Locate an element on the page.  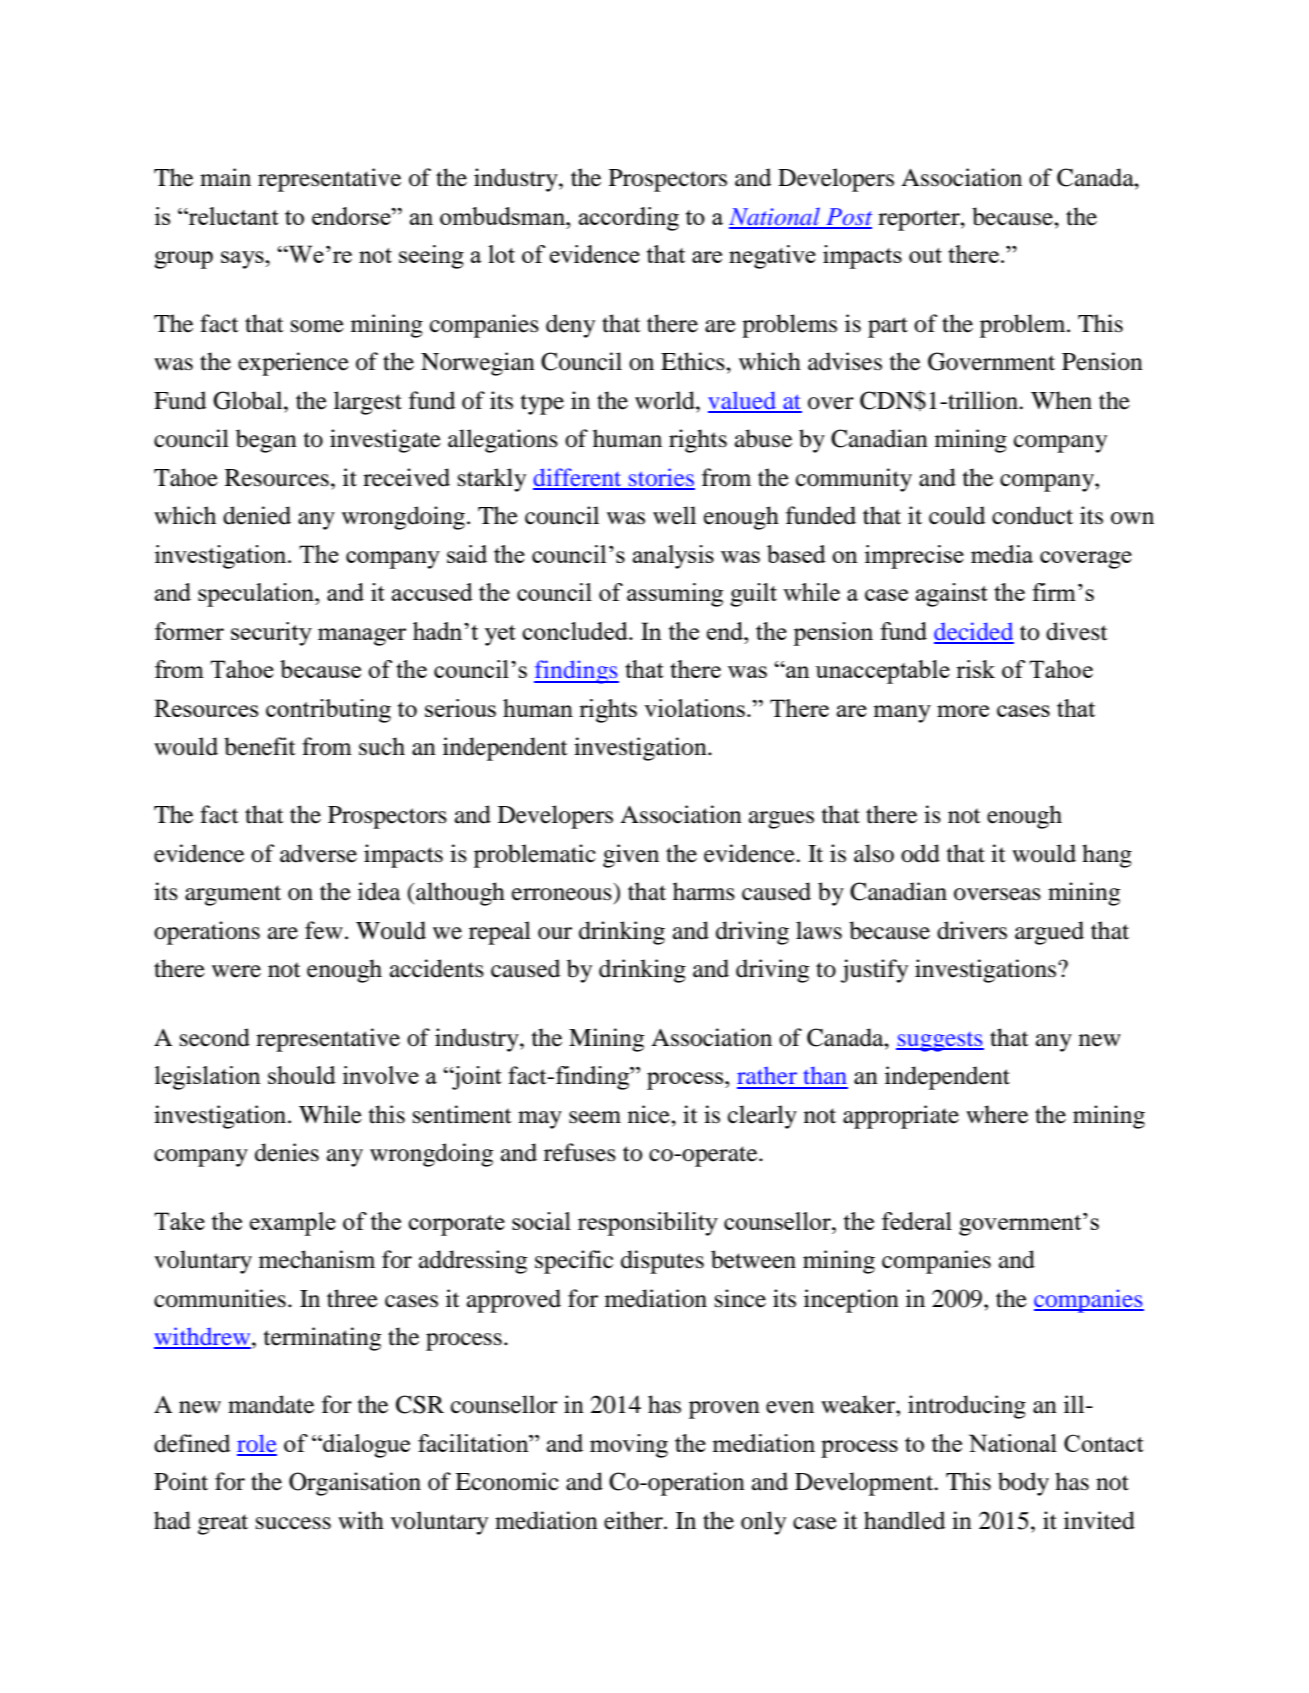
given is located at coordinates (631, 856).
